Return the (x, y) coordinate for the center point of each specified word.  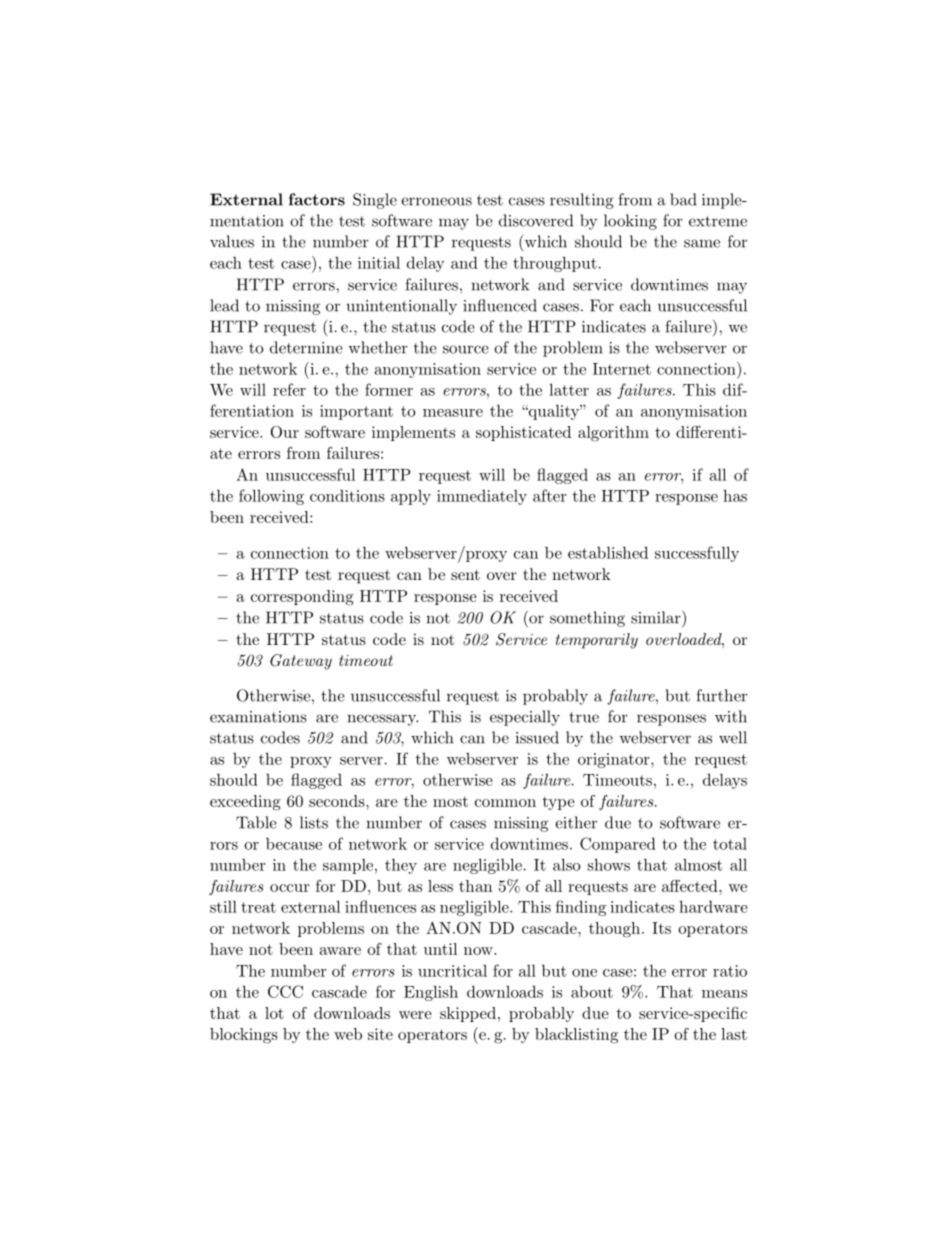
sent (465, 574)
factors (317, 199)
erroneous (436, 201)
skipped (468, 1014)
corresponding (302, 598)
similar (657, 617)
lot (274, 1013)
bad (683, 199)
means (724, 994)
